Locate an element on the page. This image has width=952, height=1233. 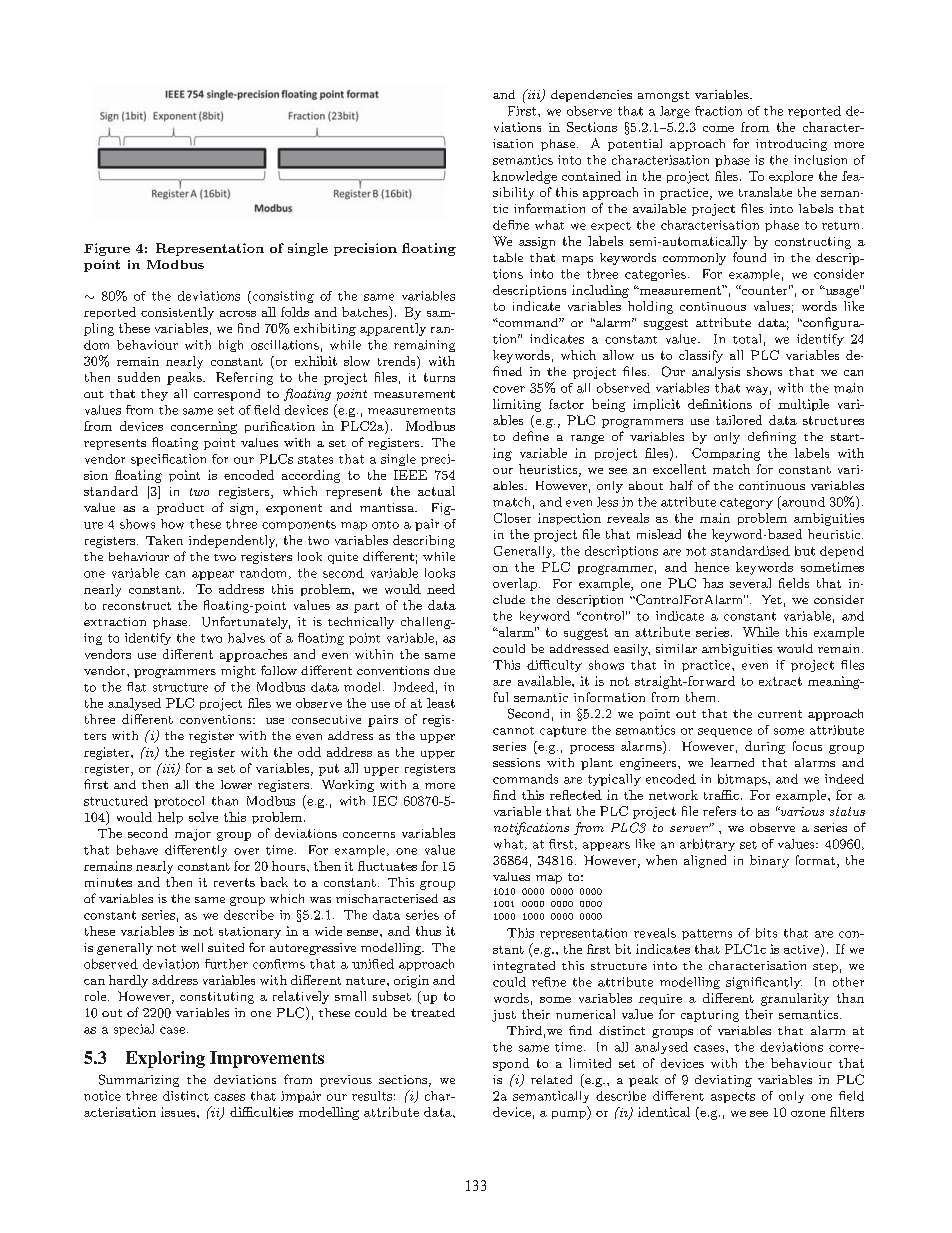
related is located at coordinates (551, 1079).
